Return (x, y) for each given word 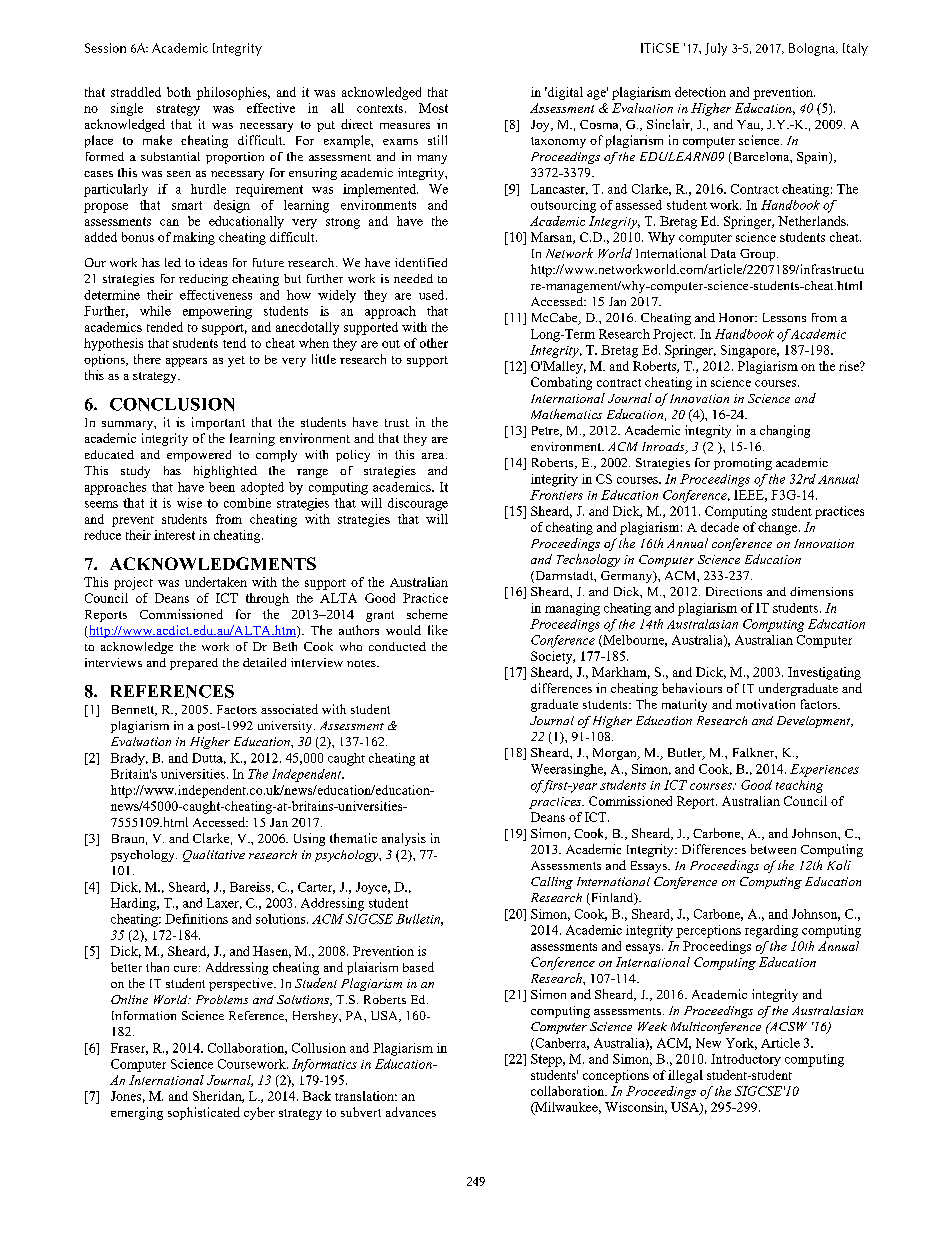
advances (411, 1112)
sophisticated (204, 1113)
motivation (765, 704)
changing (785, 431)
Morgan (616, 754)
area (434, 456)
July (716, 49)
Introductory (746, 1060)
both (179, 92)
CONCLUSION (172, 404)
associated (289, 709)
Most (433, 108)
